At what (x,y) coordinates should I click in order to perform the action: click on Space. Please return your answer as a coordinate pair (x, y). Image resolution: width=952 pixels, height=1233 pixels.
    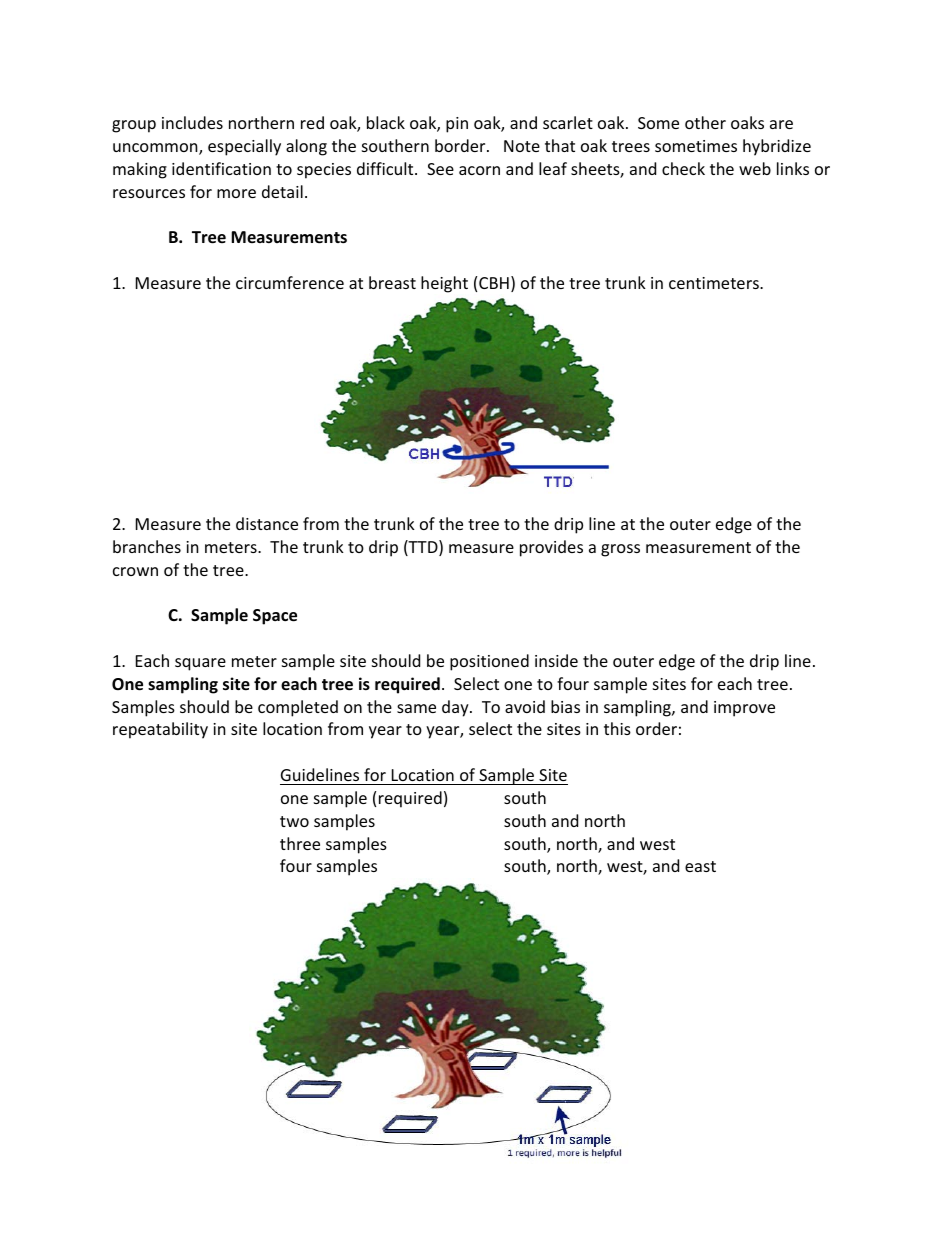
    Looking at the image, I should click on (275, 617).
